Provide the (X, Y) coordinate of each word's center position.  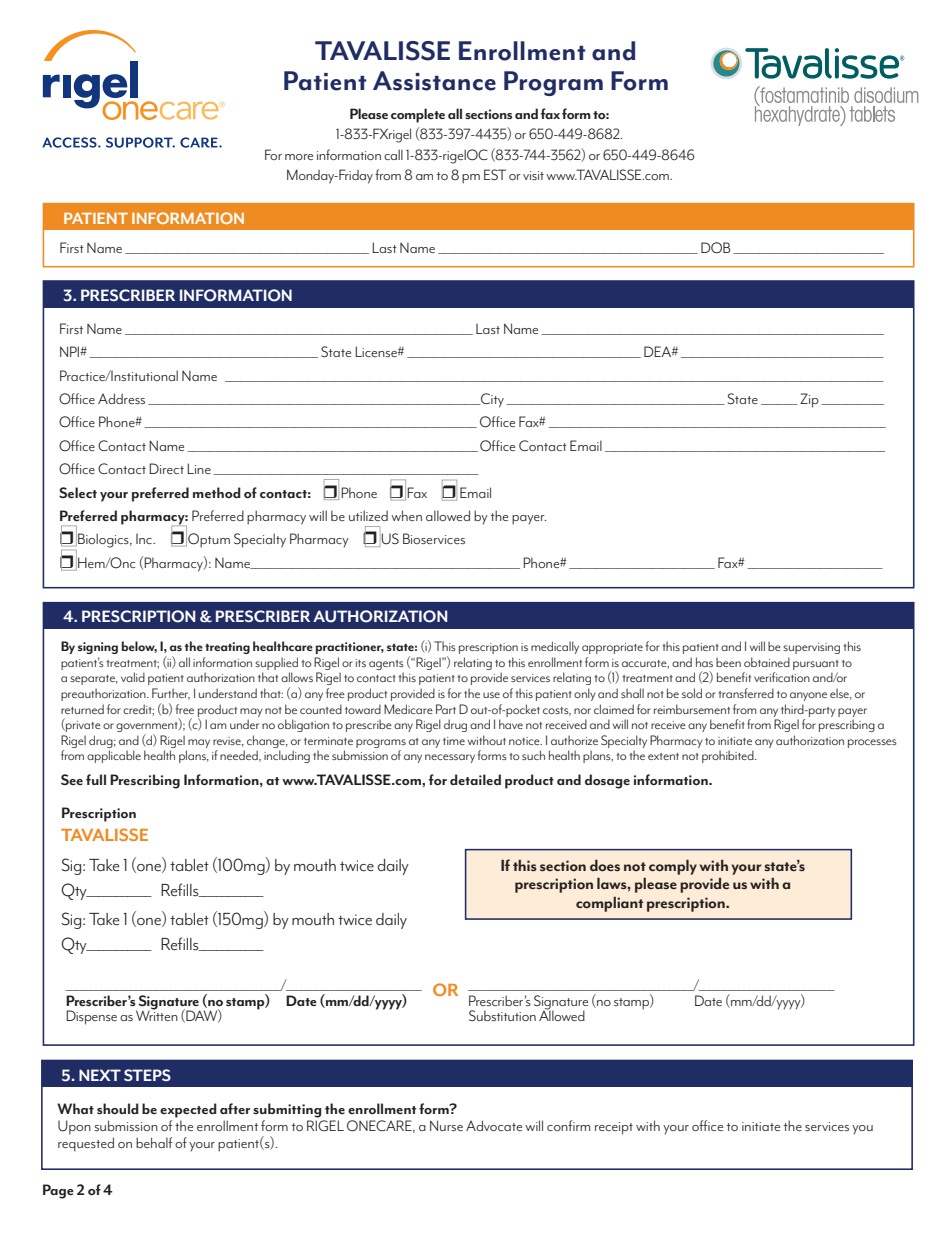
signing (98, 648)
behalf (154, 1142)
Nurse (446, 1125)
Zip (809, 400)
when (406, 515)
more (299, 157)
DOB (715, 248)
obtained (767, 662)
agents (386, 665)
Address (121, 398)
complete (418, 115)
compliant (609, 904)
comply (673, 867)
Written (157, 1014)
